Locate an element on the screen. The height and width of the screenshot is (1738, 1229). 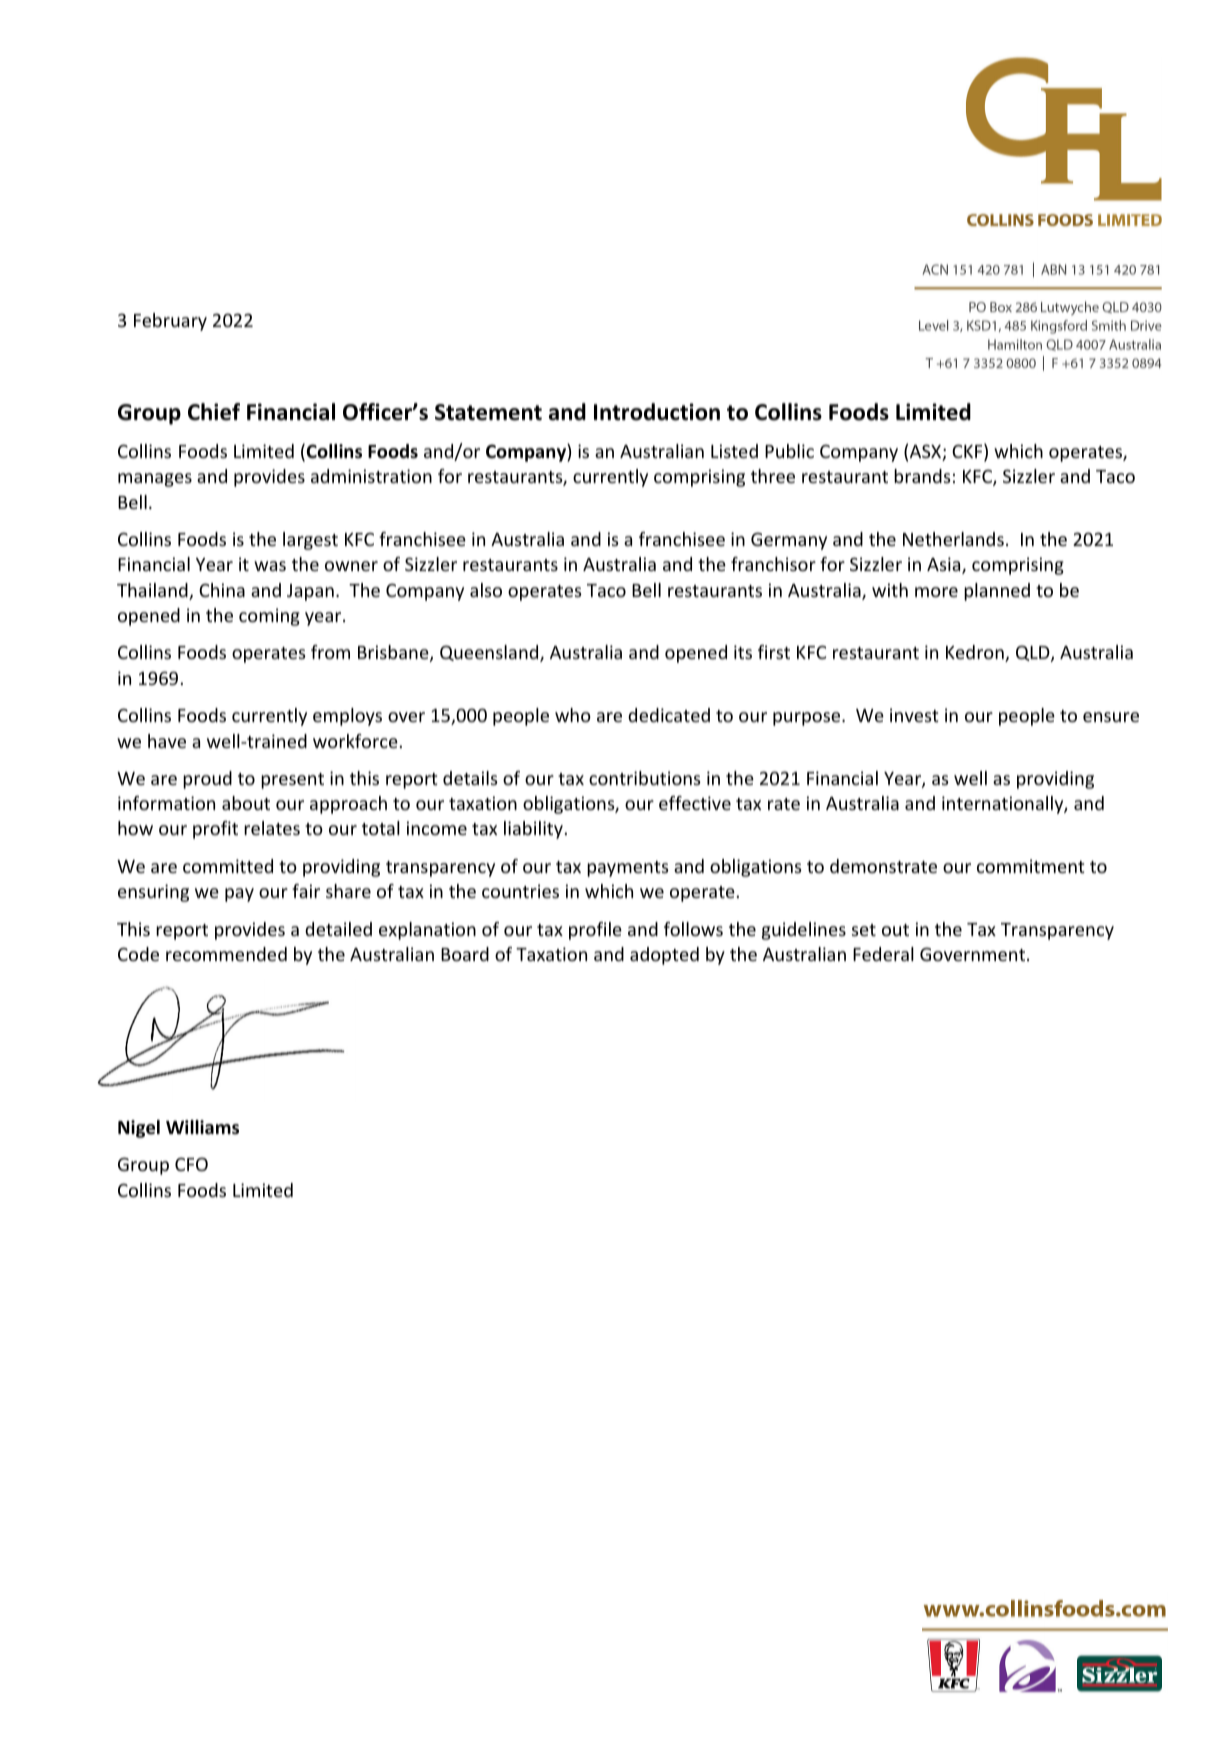
February is located at coordinates (170, 322).
